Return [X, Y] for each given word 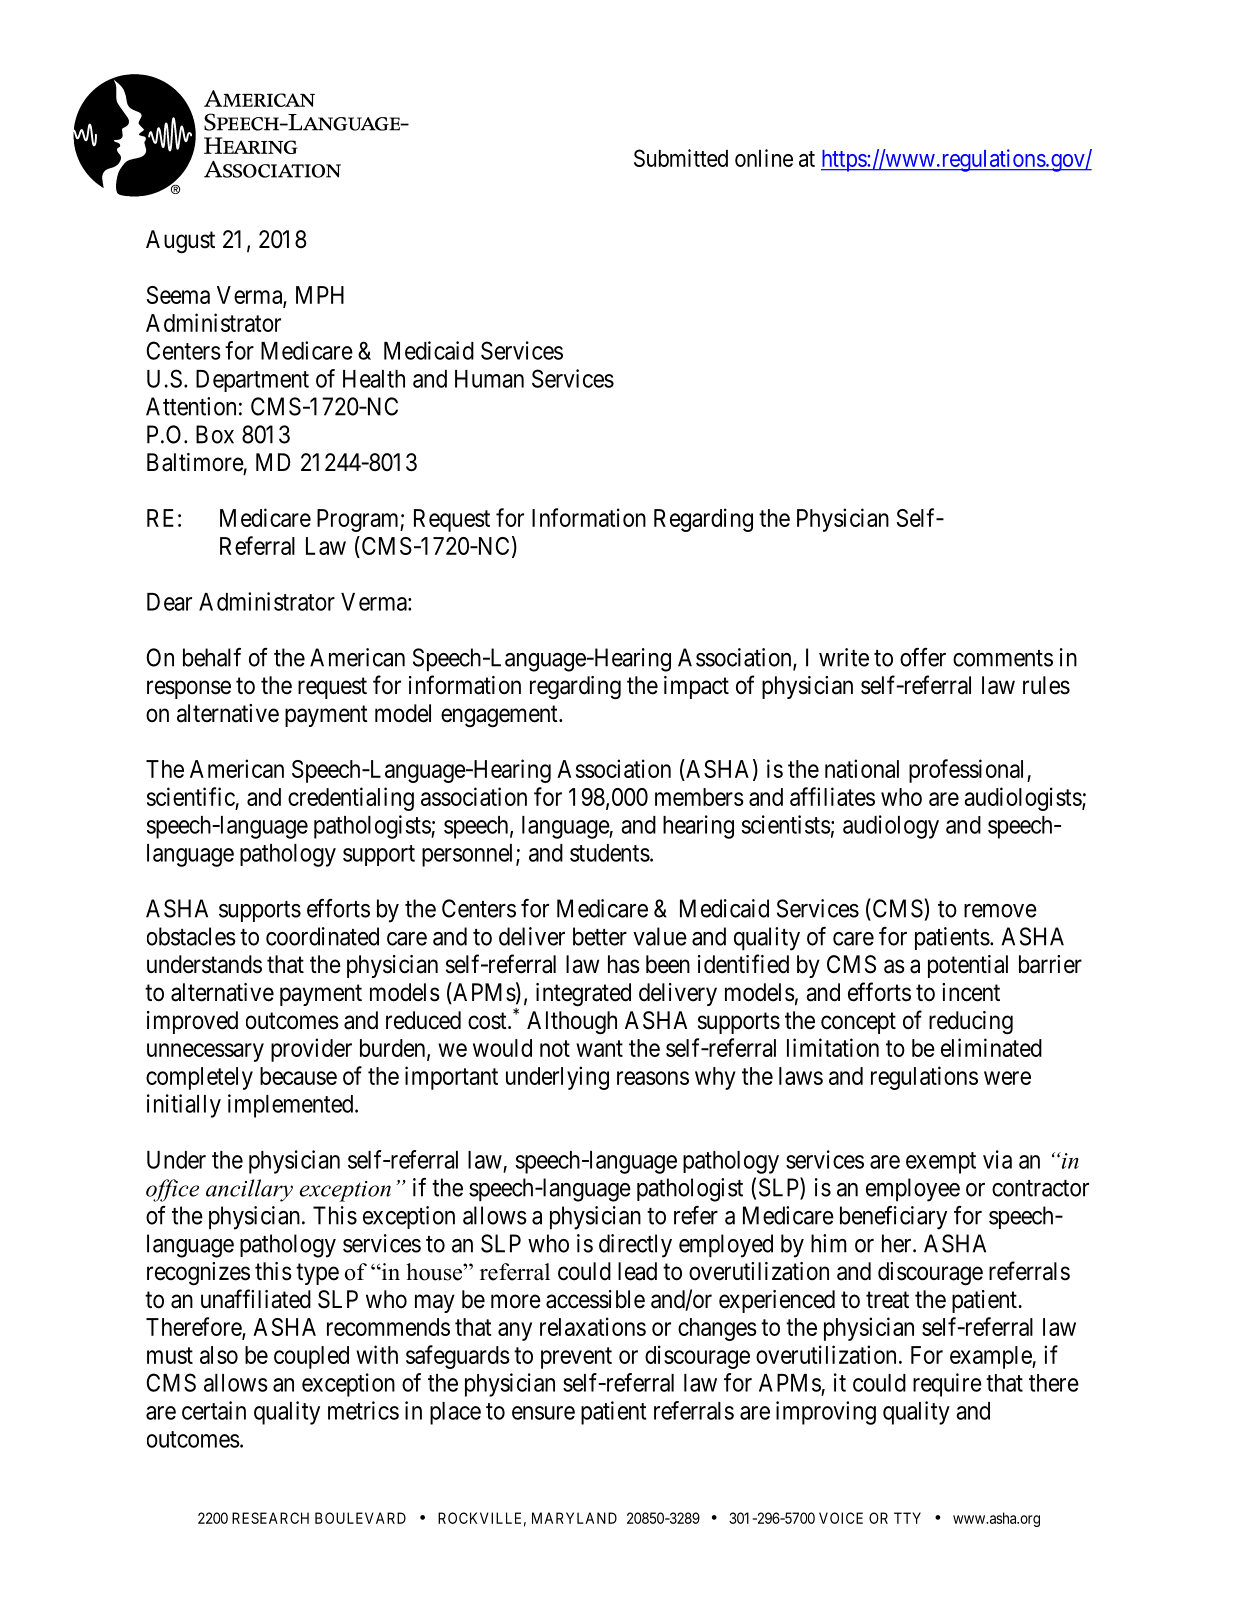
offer [923, 657]
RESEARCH [270, 1518]
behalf [212, 657]
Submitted [681, 158]
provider [311, 1050]
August [180, 242]
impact [696, 687]
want [599, 1048]
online [764, 158]
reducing [971, 1023]
